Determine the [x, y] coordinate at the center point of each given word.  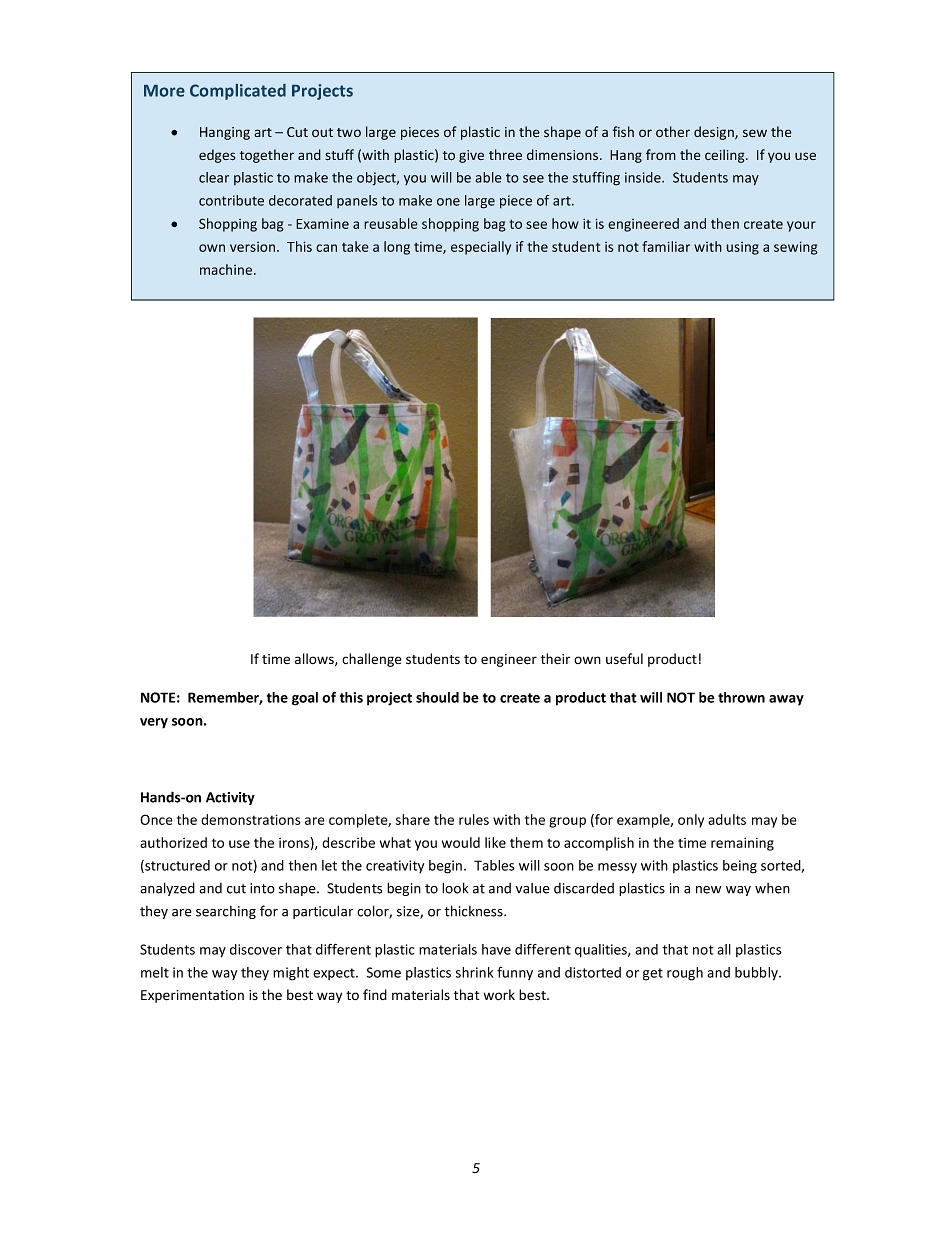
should [437, 697]
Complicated [238, 92]
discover [256, 949]
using [742, 248]
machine [227, 269]
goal [305, 699]
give [471, 156]
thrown [741, 697]
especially [481, 248]
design [715, 133]
